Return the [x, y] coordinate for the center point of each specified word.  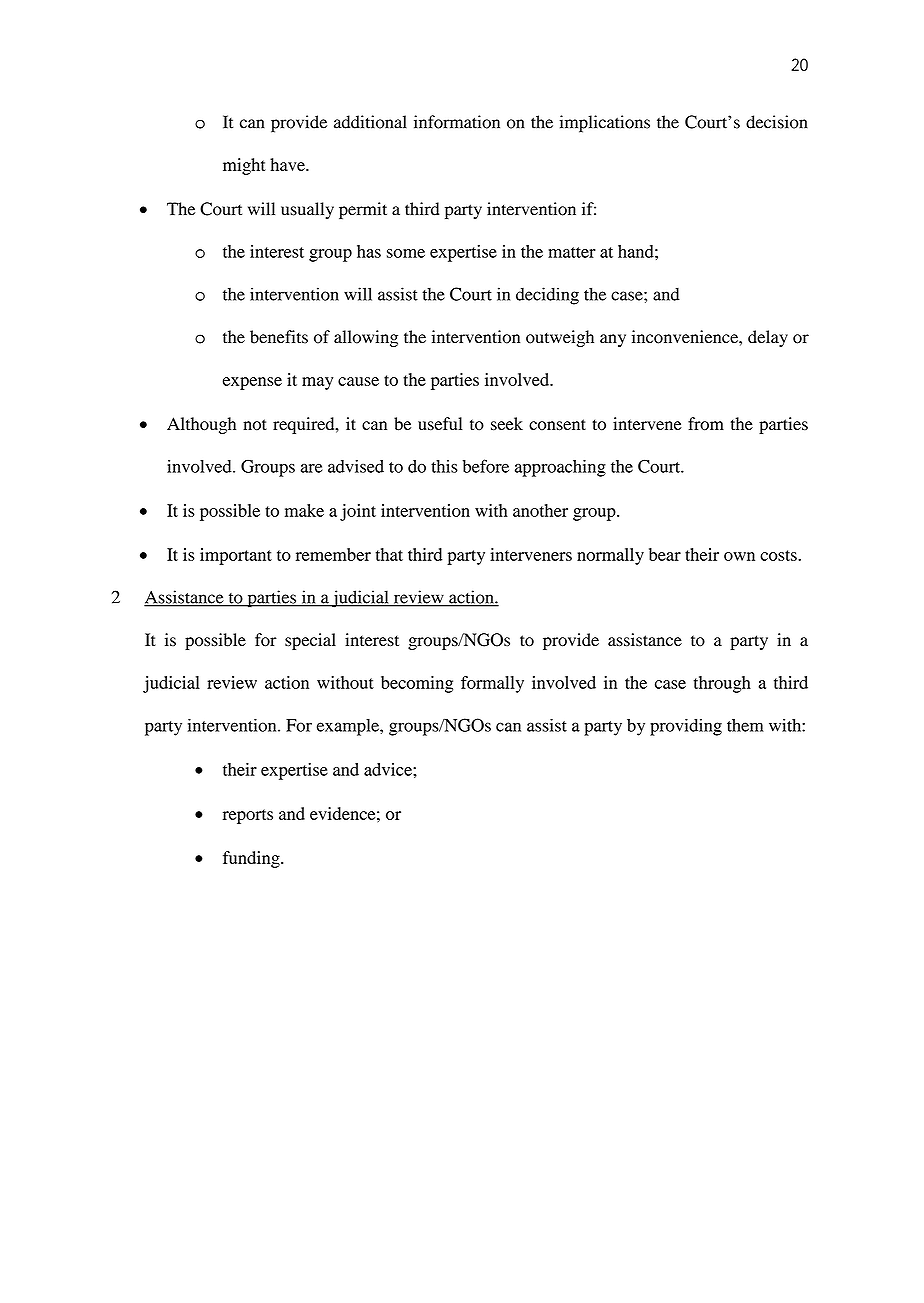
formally [492, 684]
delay [768, 338]
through [722, 684]
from [706, 424]
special [310, 641]
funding [252, 859]
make [304, 510]
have [288, 164]
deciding [547, 296]
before [486, 466]
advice [389, 769]
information [457, 122]
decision [777, 122]
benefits [279, 337]
